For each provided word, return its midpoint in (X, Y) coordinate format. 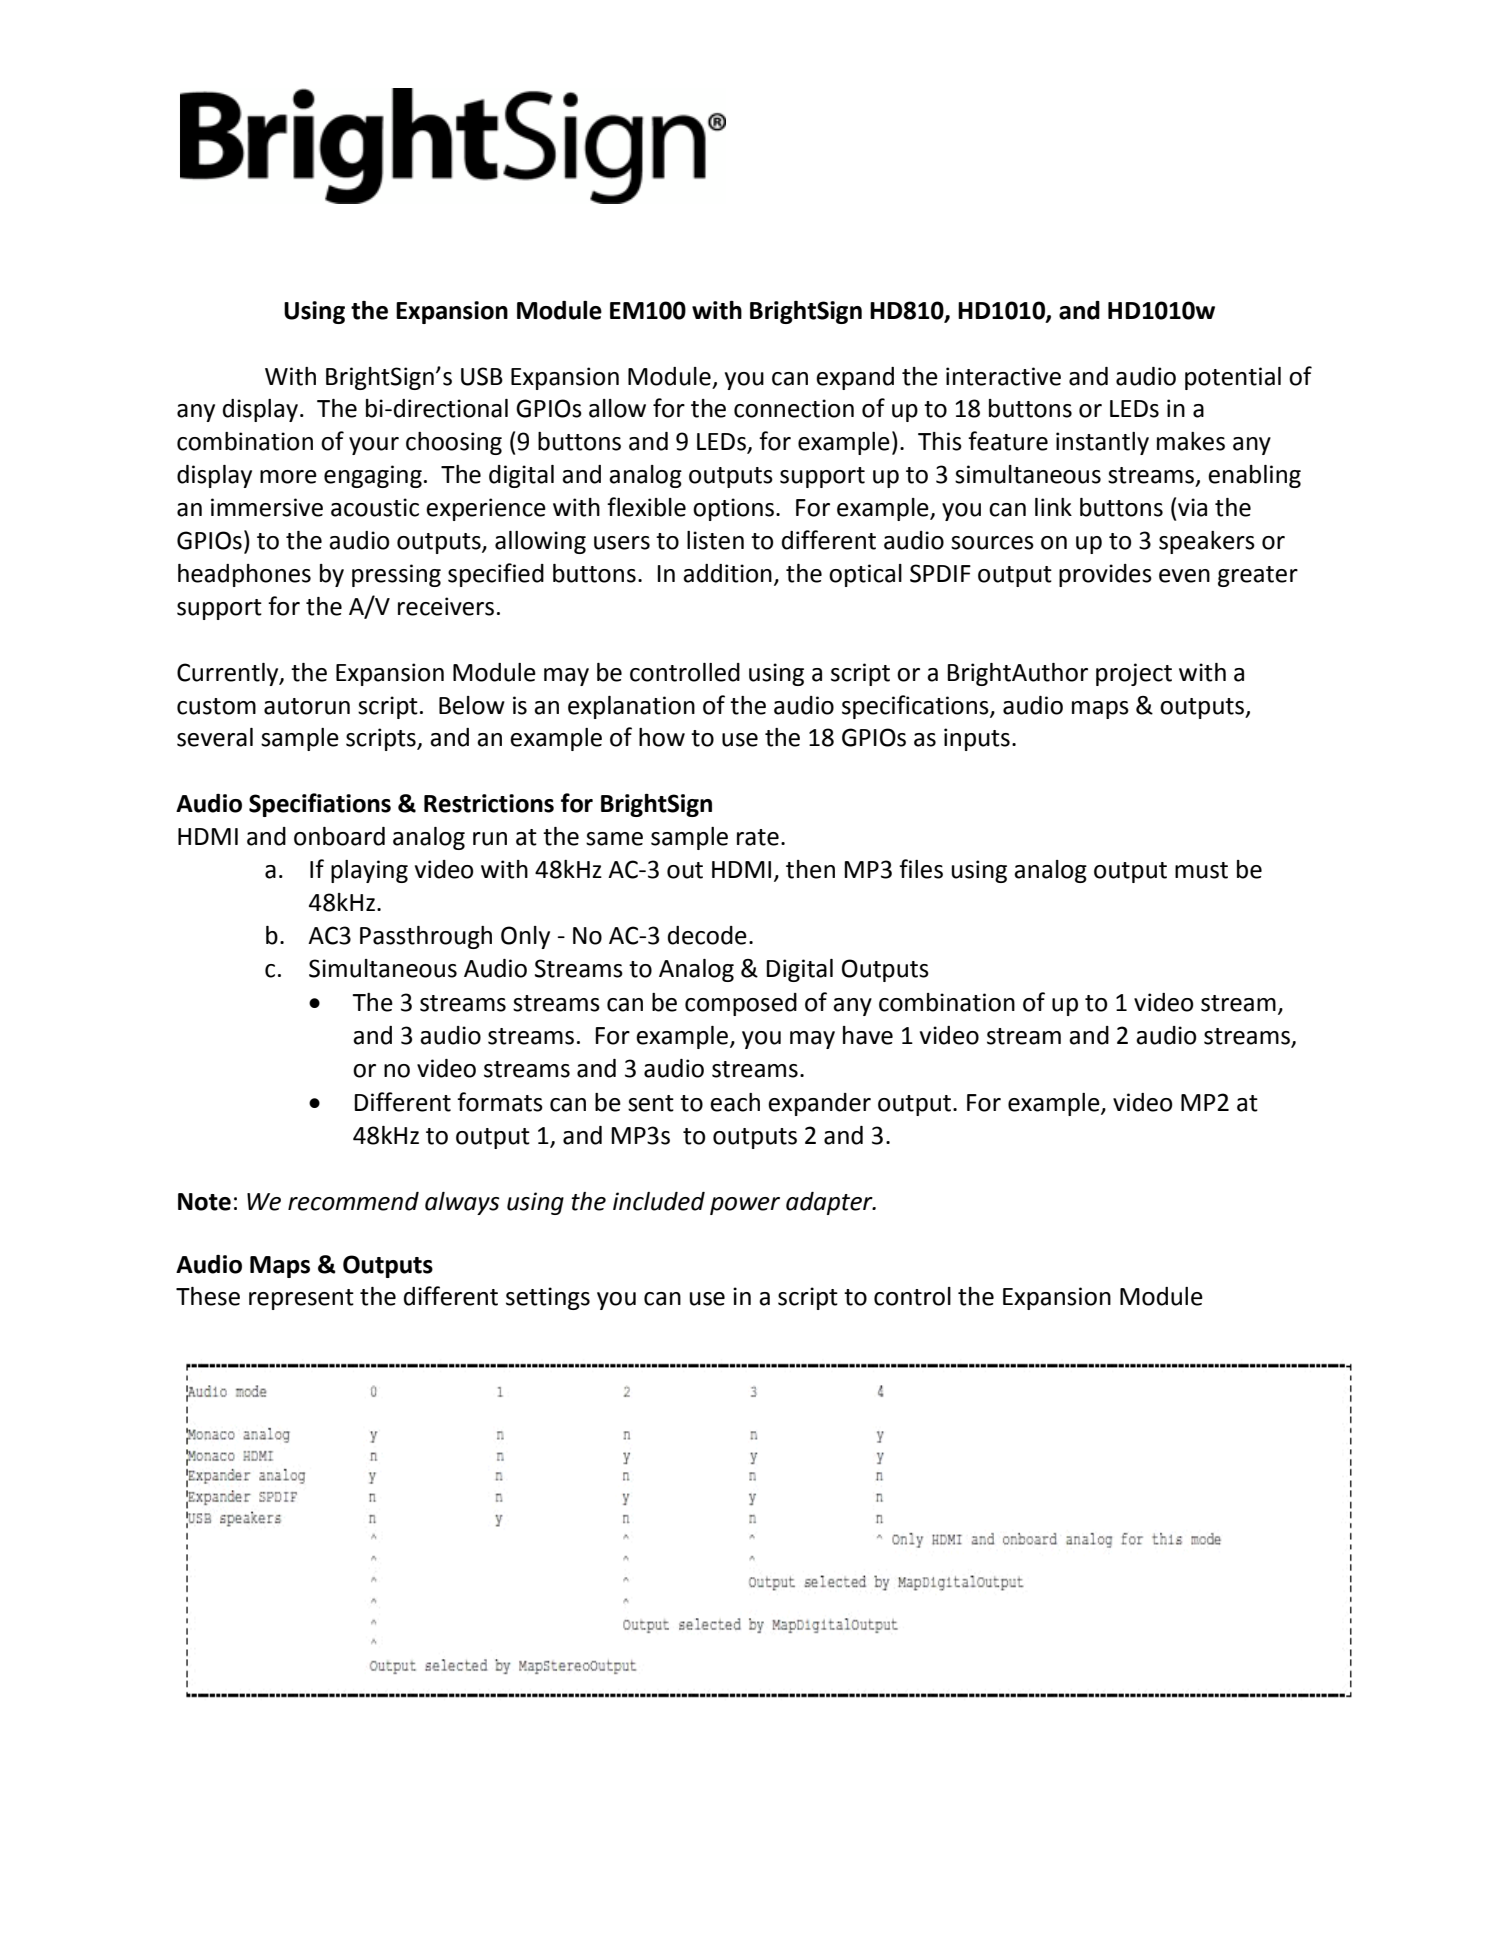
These (208, 1296)
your (374, 446)
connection (794, 408)
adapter (830, 1203)
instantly (1102, 443)
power (745, 1206)
